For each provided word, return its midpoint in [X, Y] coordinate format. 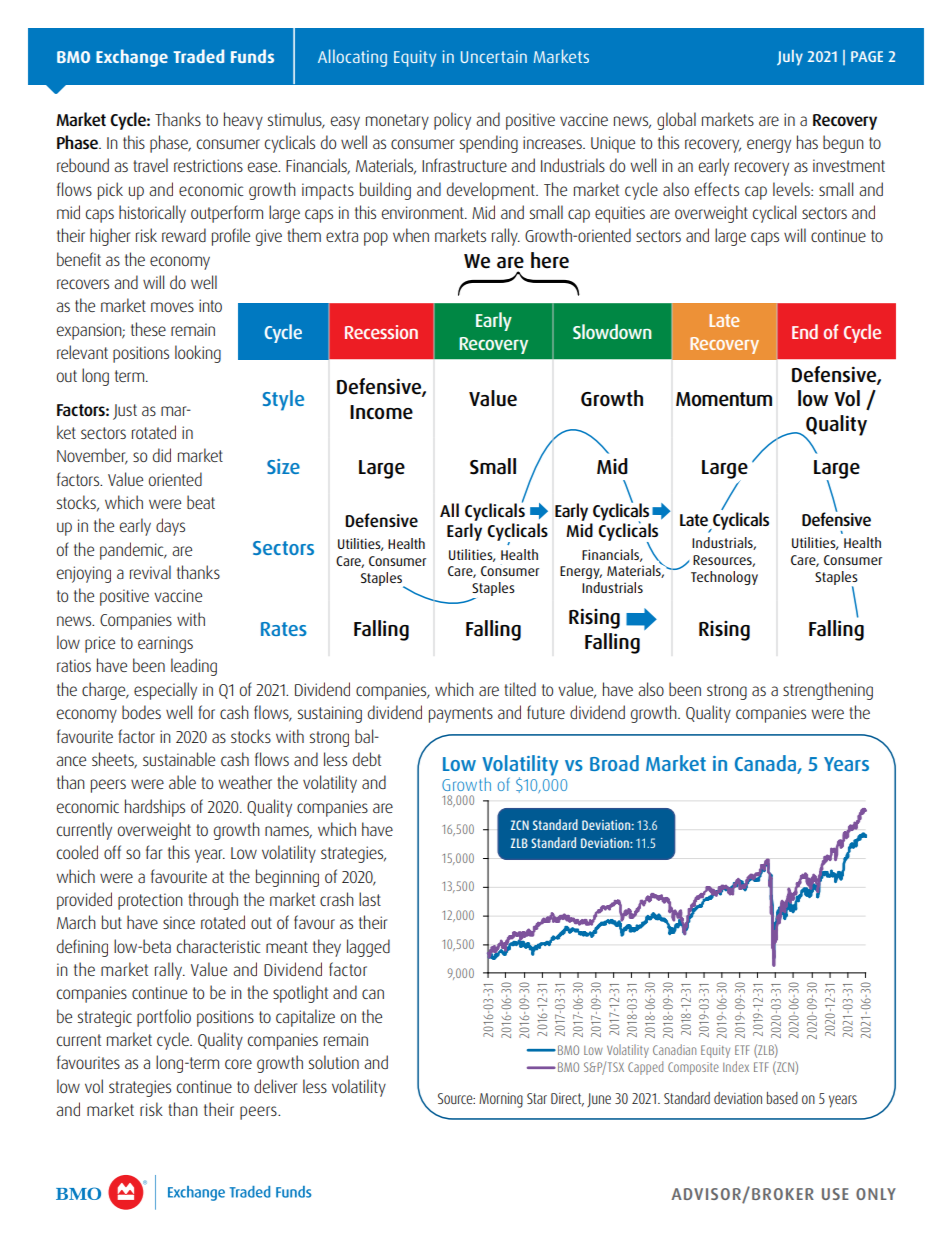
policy [452, 121]
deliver [275, 1086]
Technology [724, 578]
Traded [198, 56]
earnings [165, 644]
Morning [501, 1100]
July [790, 58]
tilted [520, 689]
